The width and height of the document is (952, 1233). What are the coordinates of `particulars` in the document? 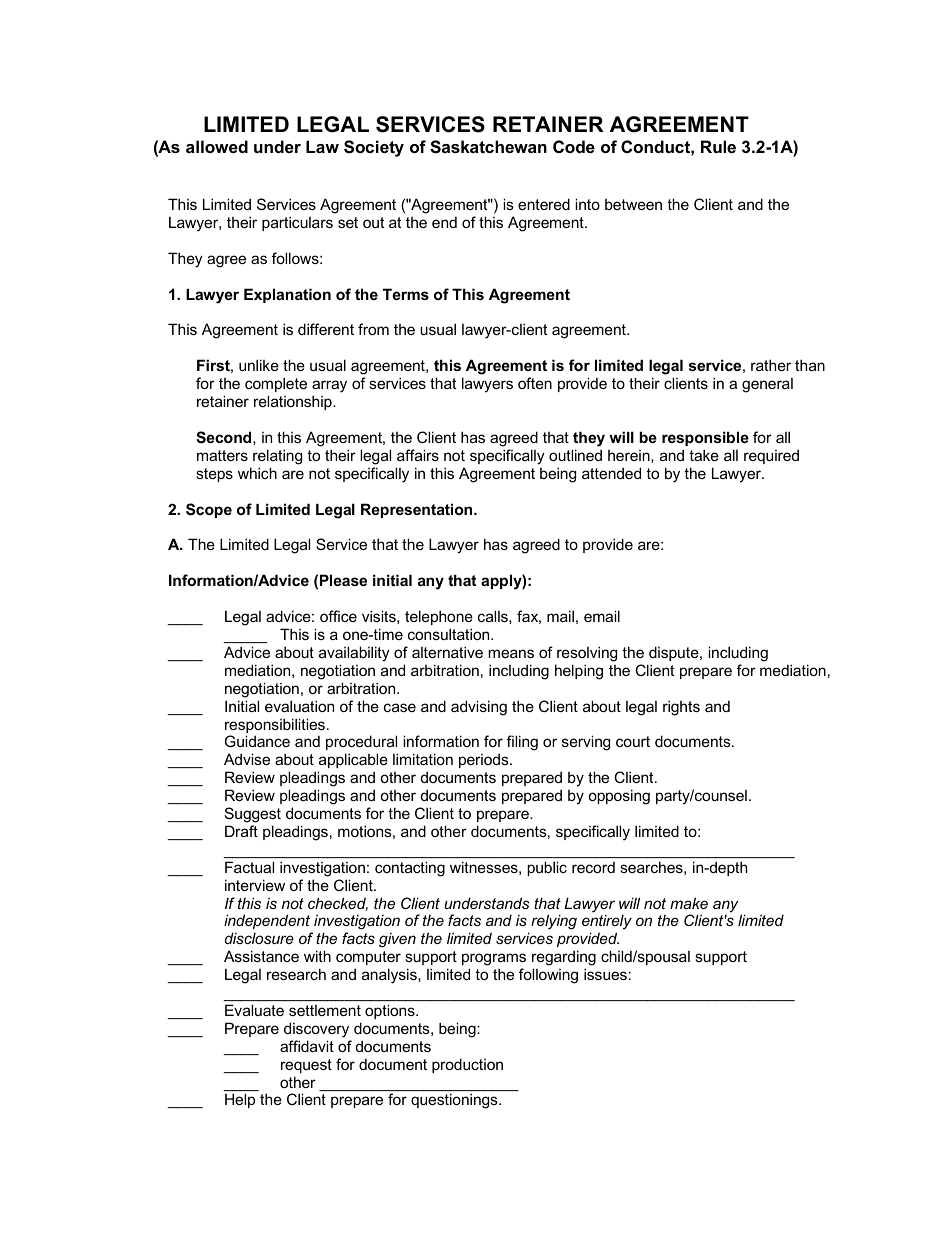 It's located at (297, 223).
